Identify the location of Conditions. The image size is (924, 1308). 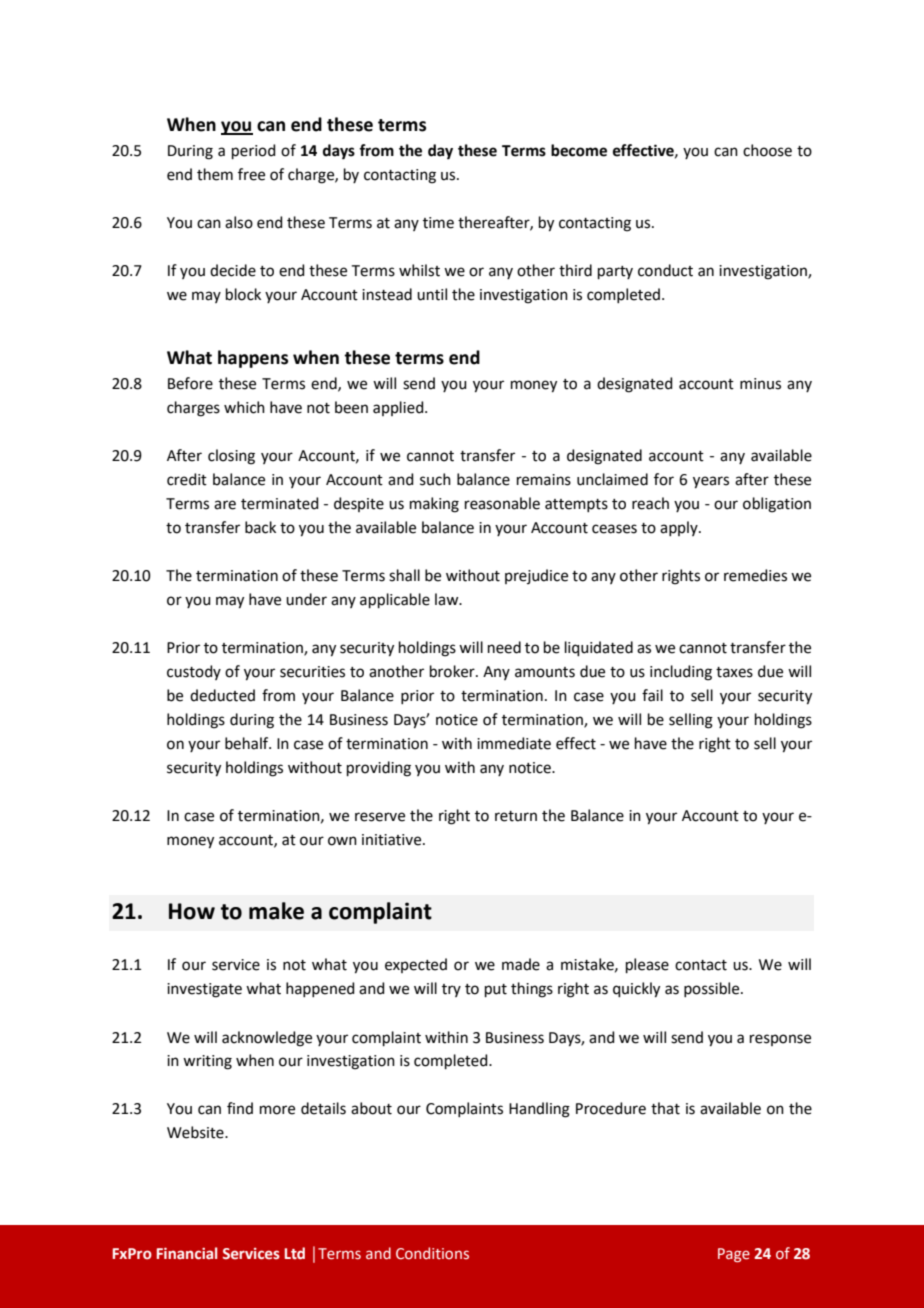
(432, 1253).
